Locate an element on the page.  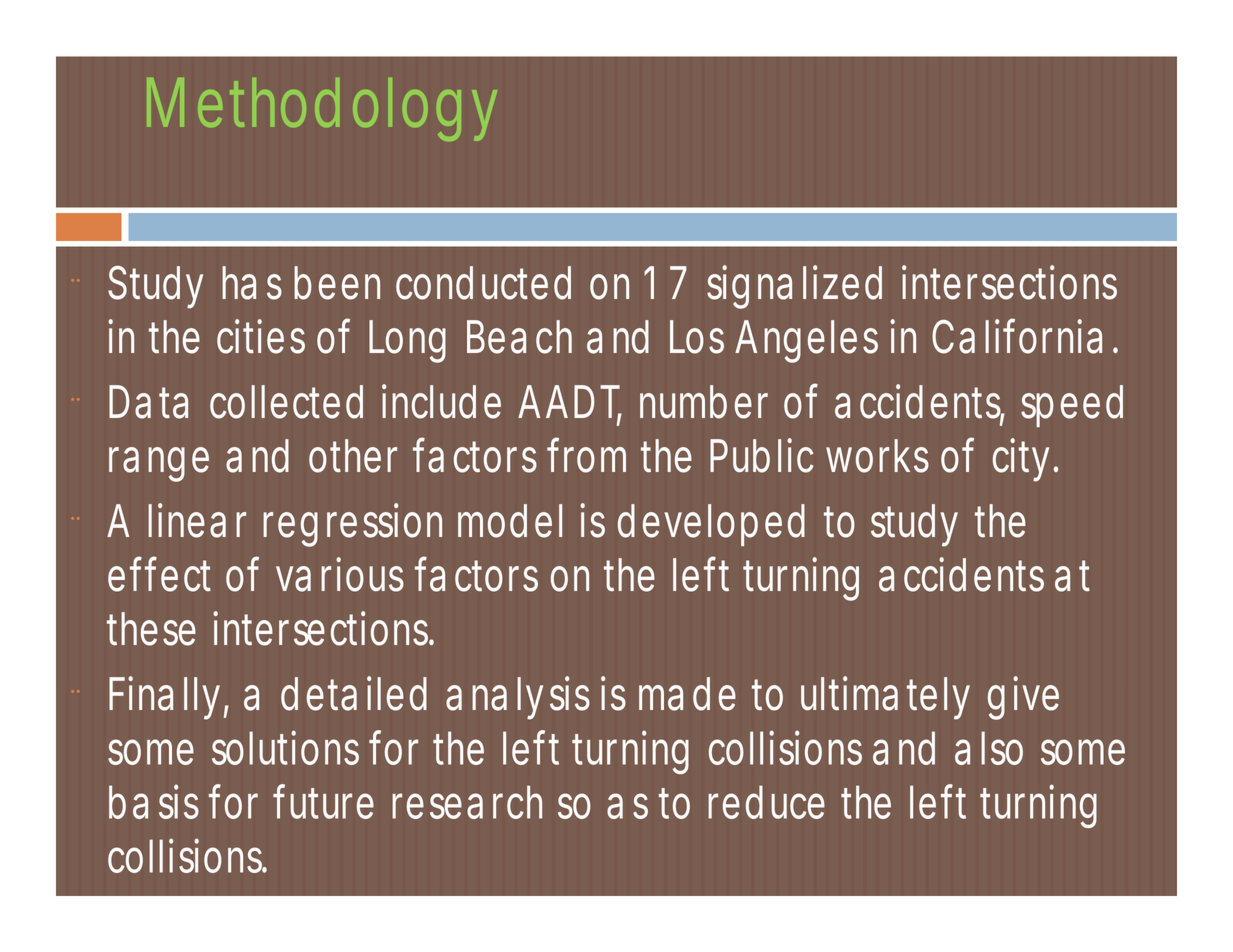
made is located at coordinates (687, 694).
